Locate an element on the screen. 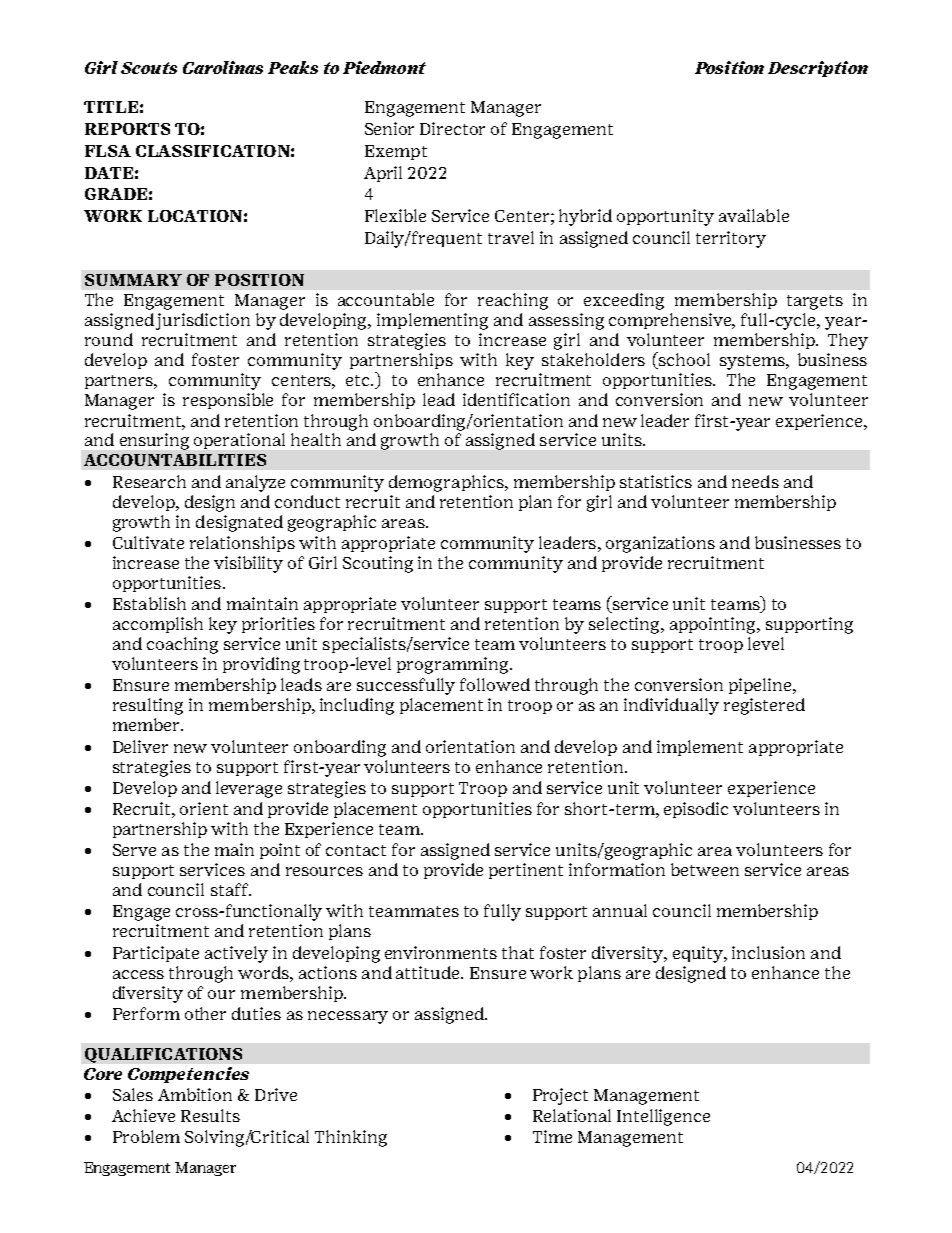 This screenshot has width=952, height=1233. Director is located at coordinates (452, 128).
